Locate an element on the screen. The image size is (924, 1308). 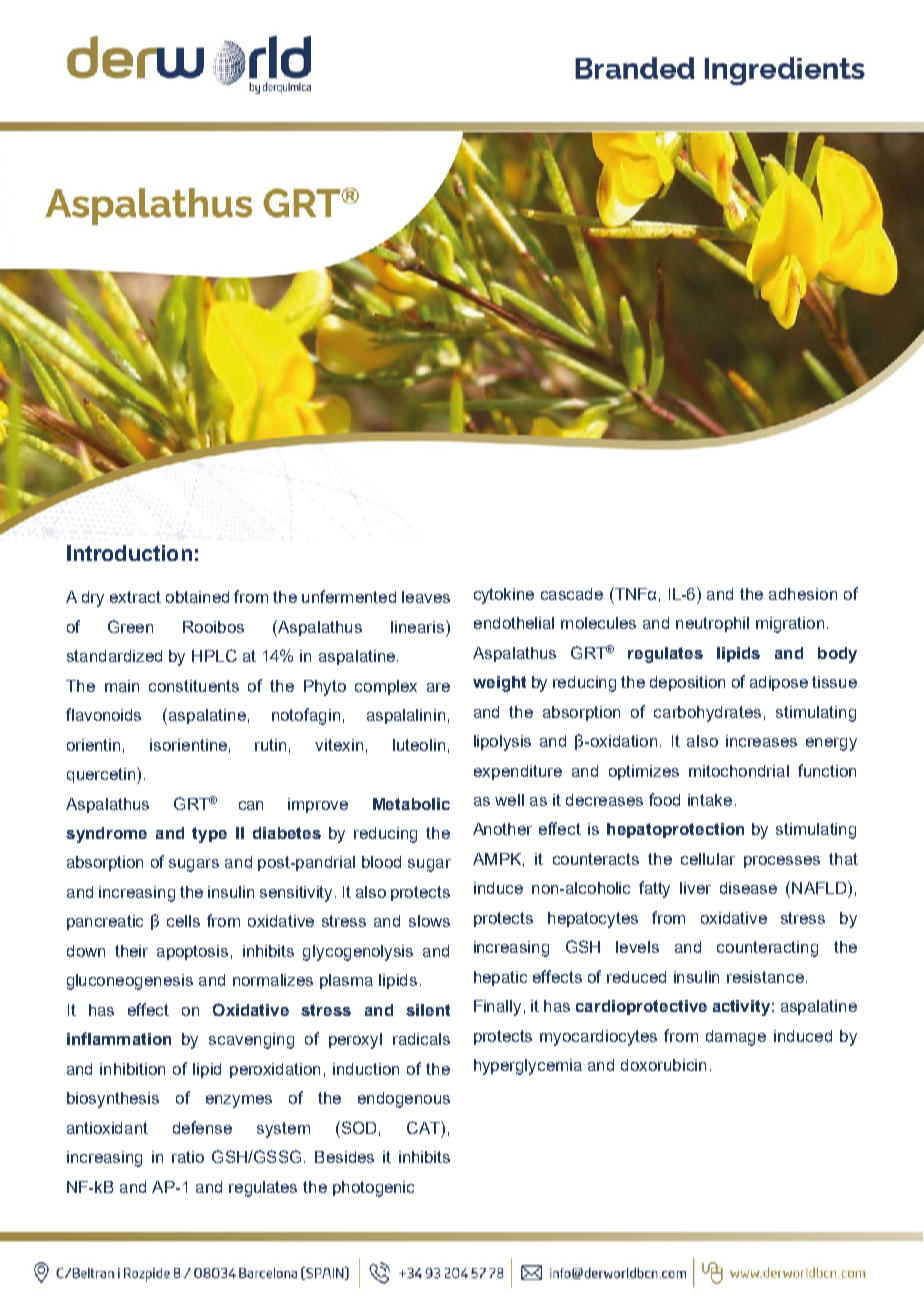
cytokine is located at coordinates (504, 596).
